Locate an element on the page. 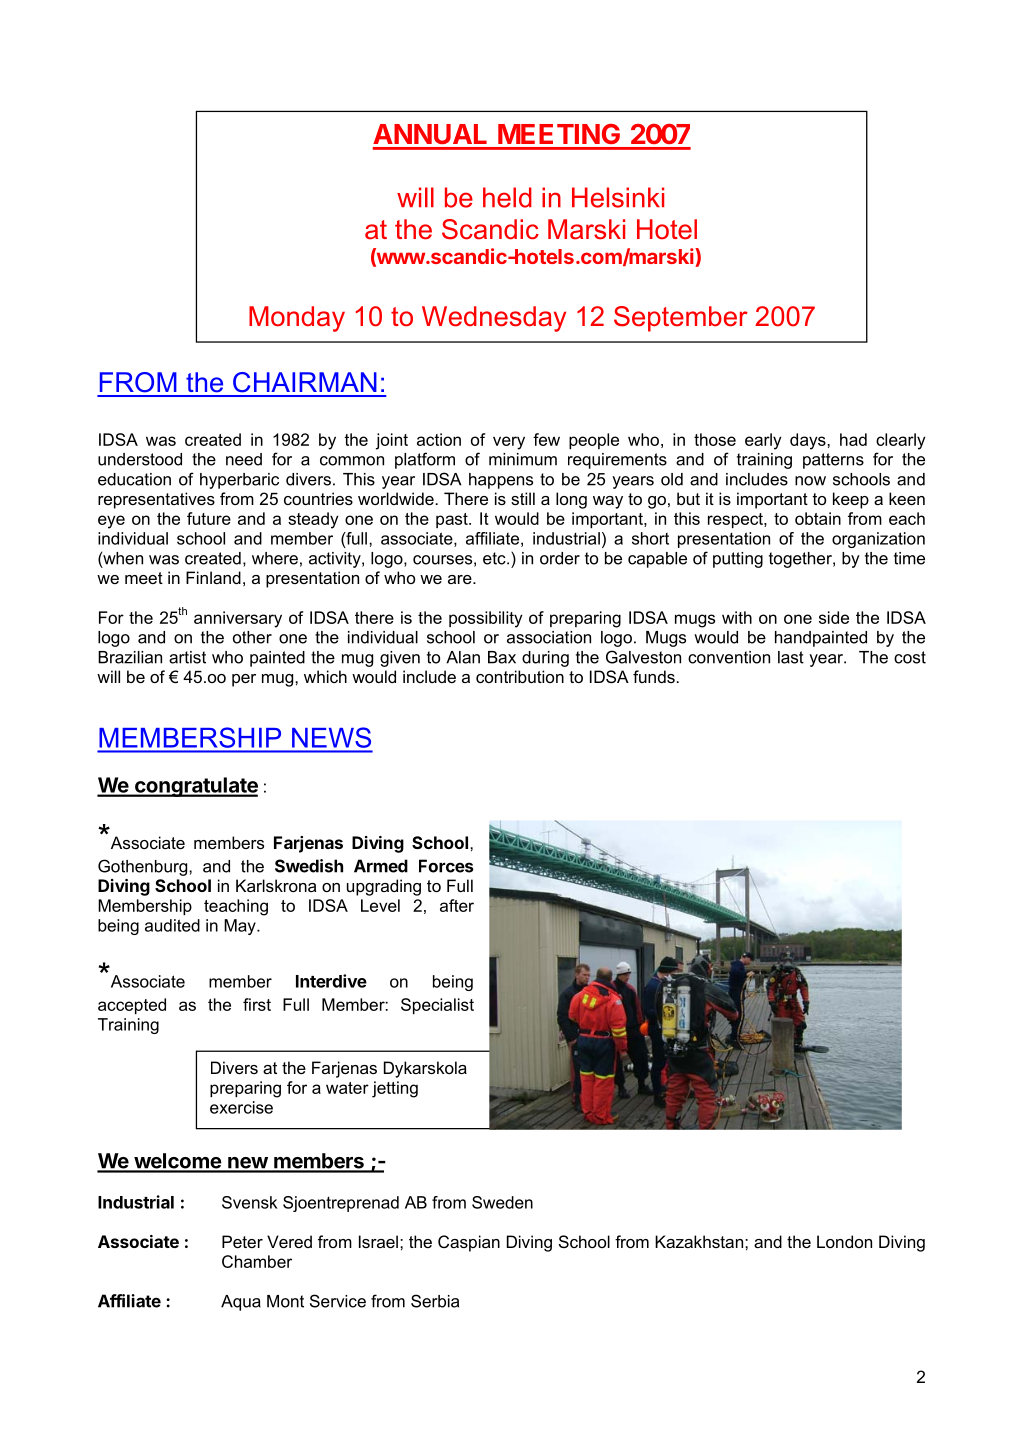 This image has width=1023, height=1448. held is located at coordinates (507, 197).
